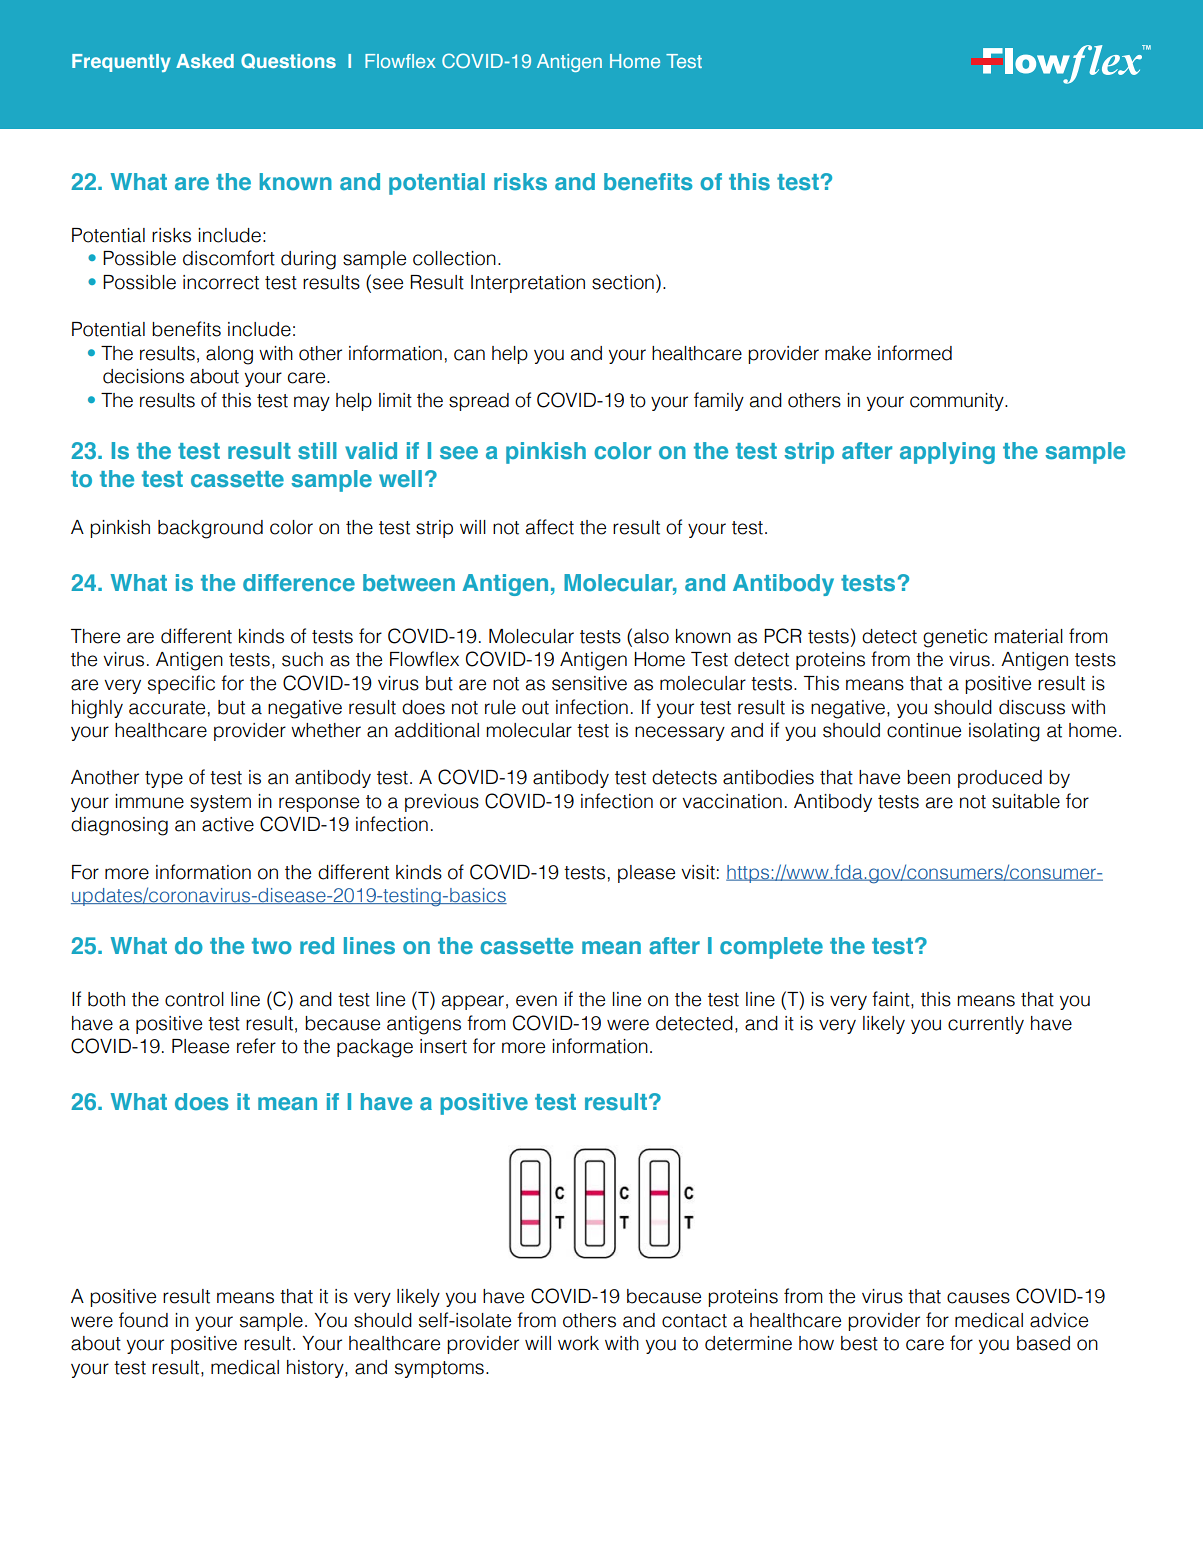 The width and height of the screenshot is (1203, 1557). What do you see at coordinates (915, 353) in the screenshot?
I see `informed` at bounding box center [915, 353].
